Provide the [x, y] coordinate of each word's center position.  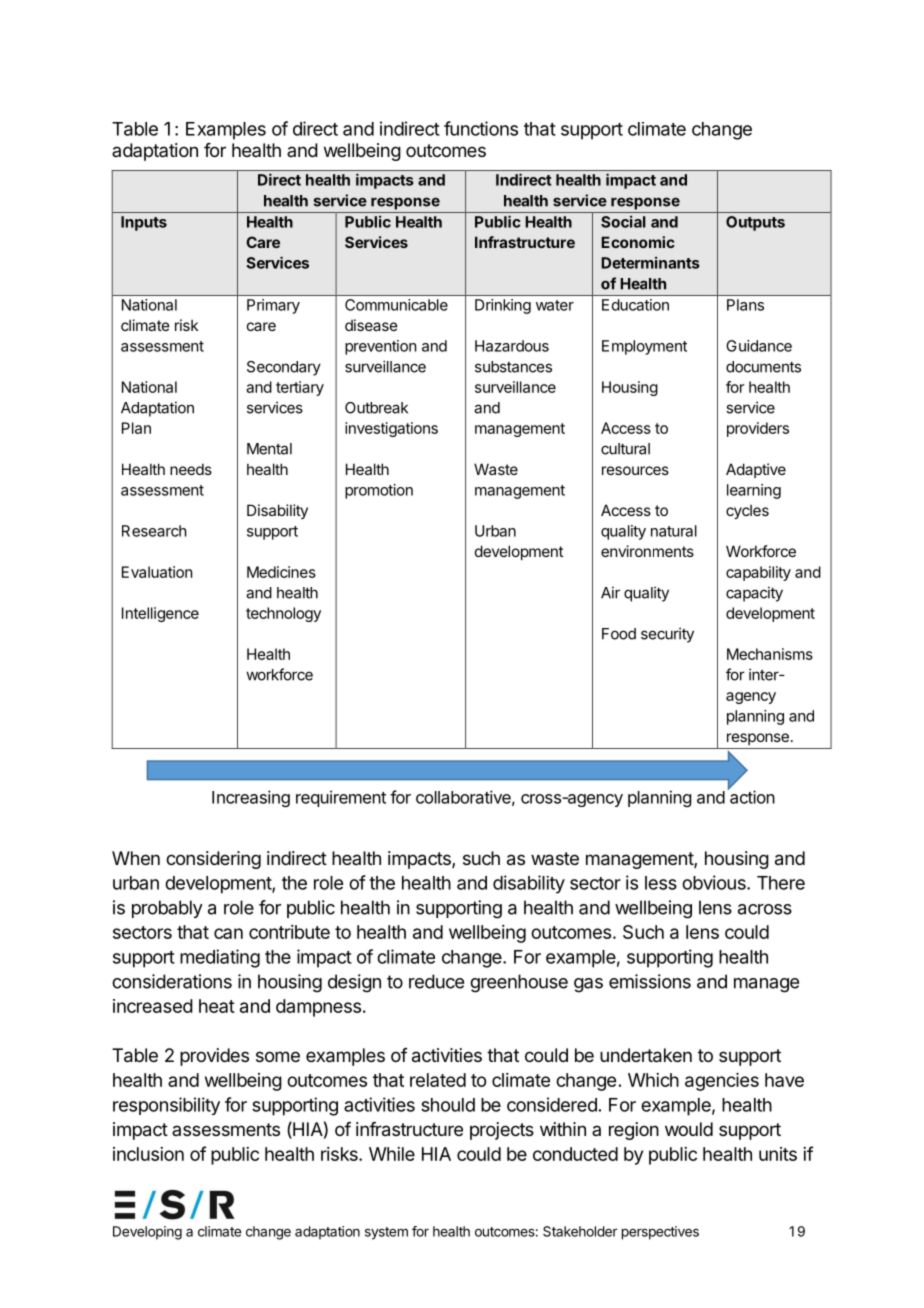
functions [481, 128]
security [667, 635]
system [386, 1233]
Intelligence [160, 614]
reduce [436, 981]
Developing [147, 1233]
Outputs [755, 223]
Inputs [144, 223]
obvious [715, 882]
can [228, 933]
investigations [391, 429]
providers [758, 429]
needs [191, 469]
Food [619, 634]
